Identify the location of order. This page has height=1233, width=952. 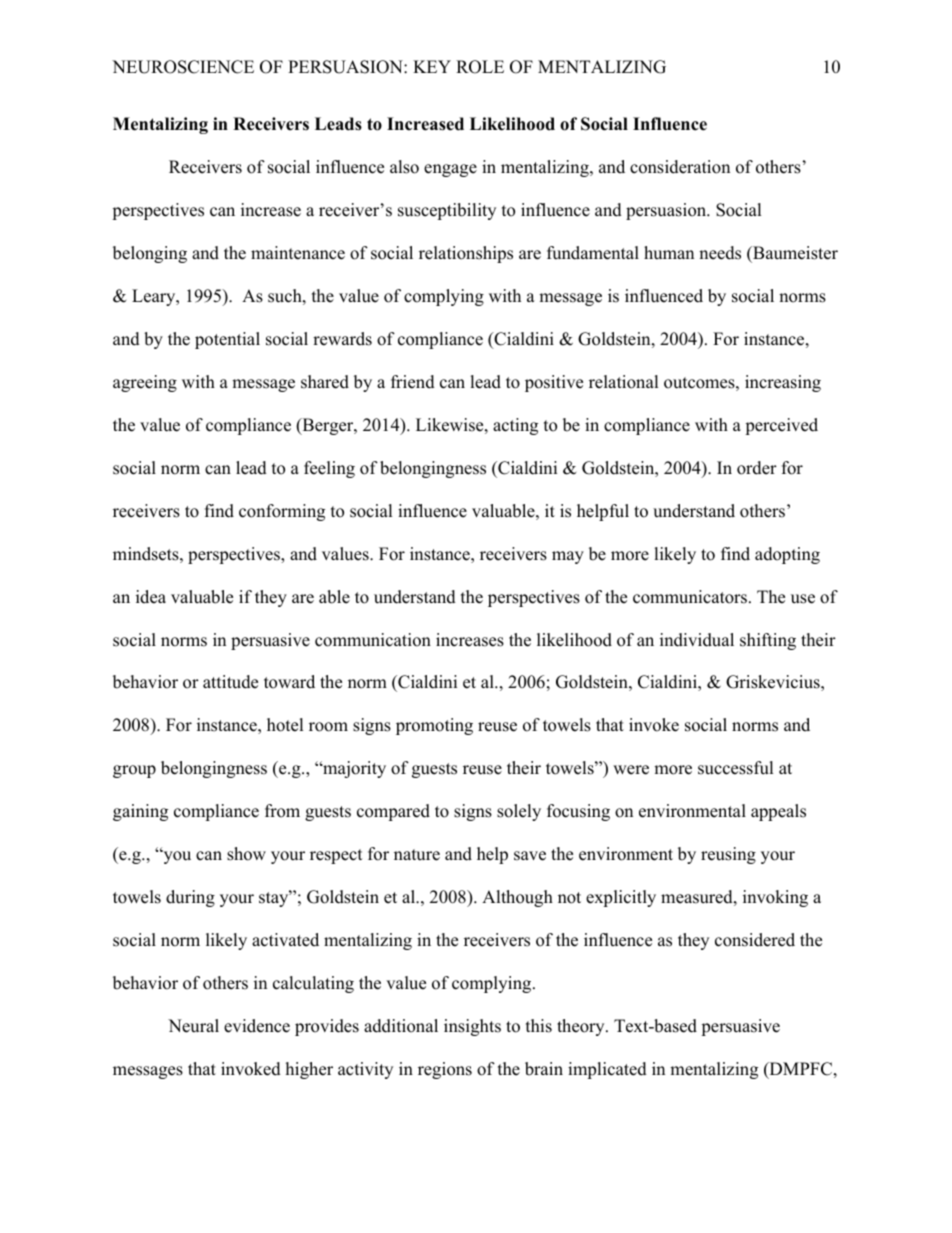
(757, 468).
